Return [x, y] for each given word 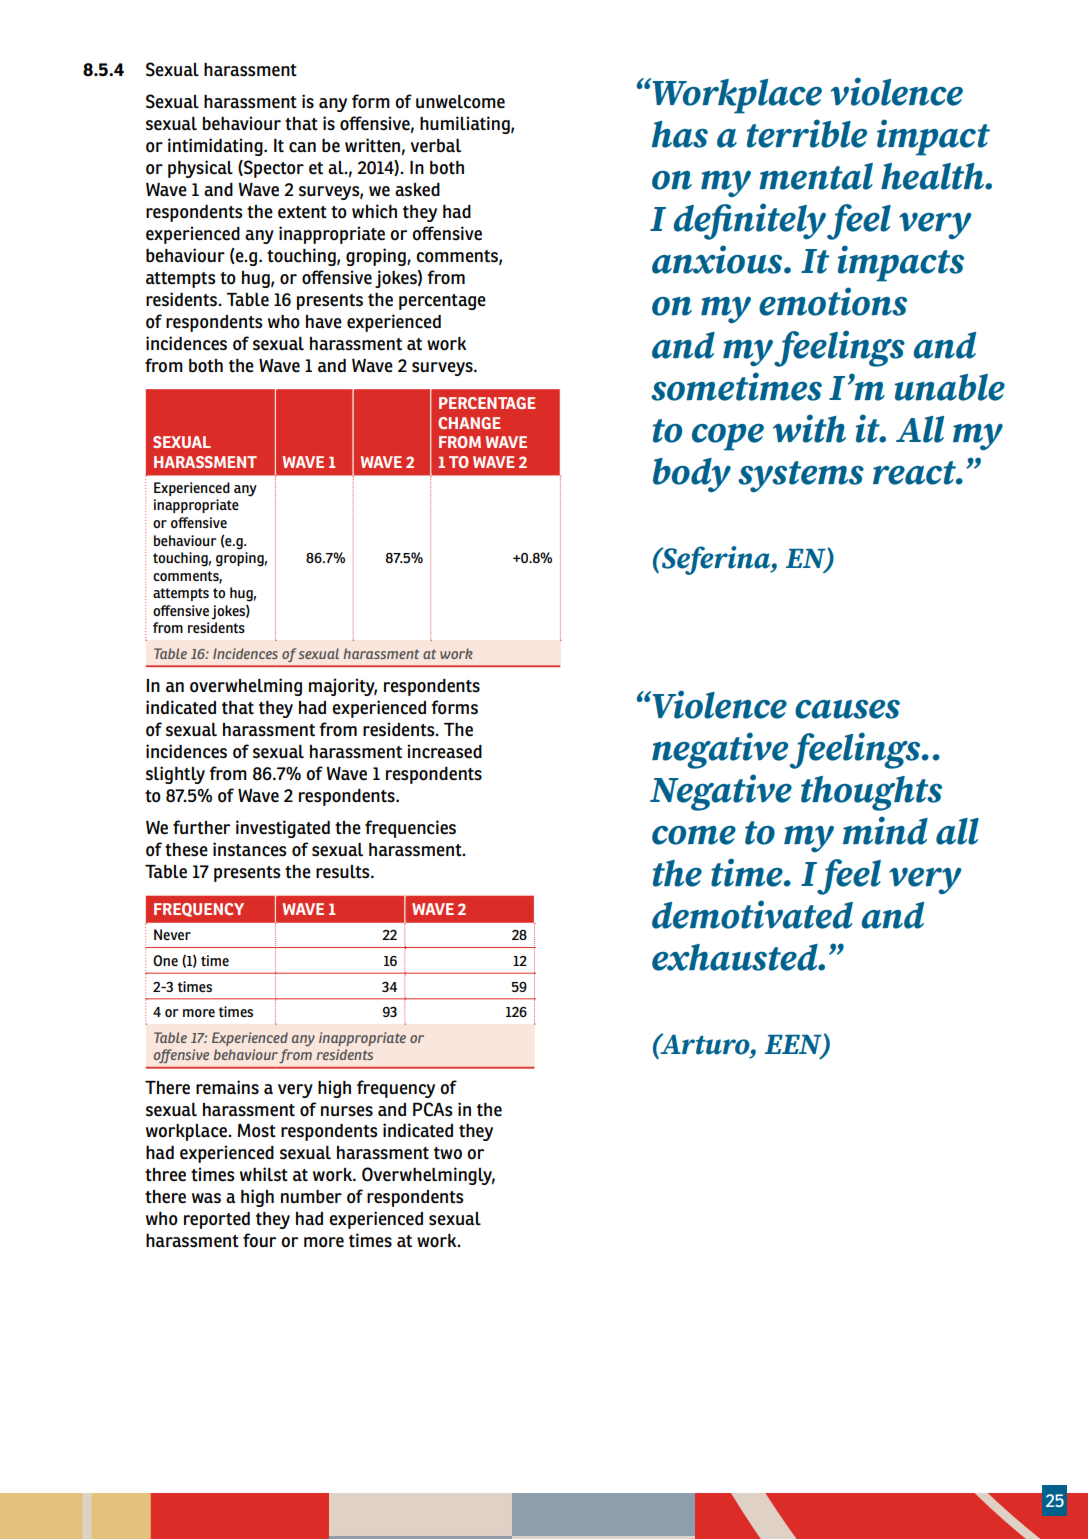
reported [217, 1220]
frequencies [410, 829]
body [692, 475]
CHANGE [469, 423]
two [448, 1153]
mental [816, 176]
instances [249, 849]
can [302, 147]
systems [801, 477]
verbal [436, 146]
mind [885, 830]
